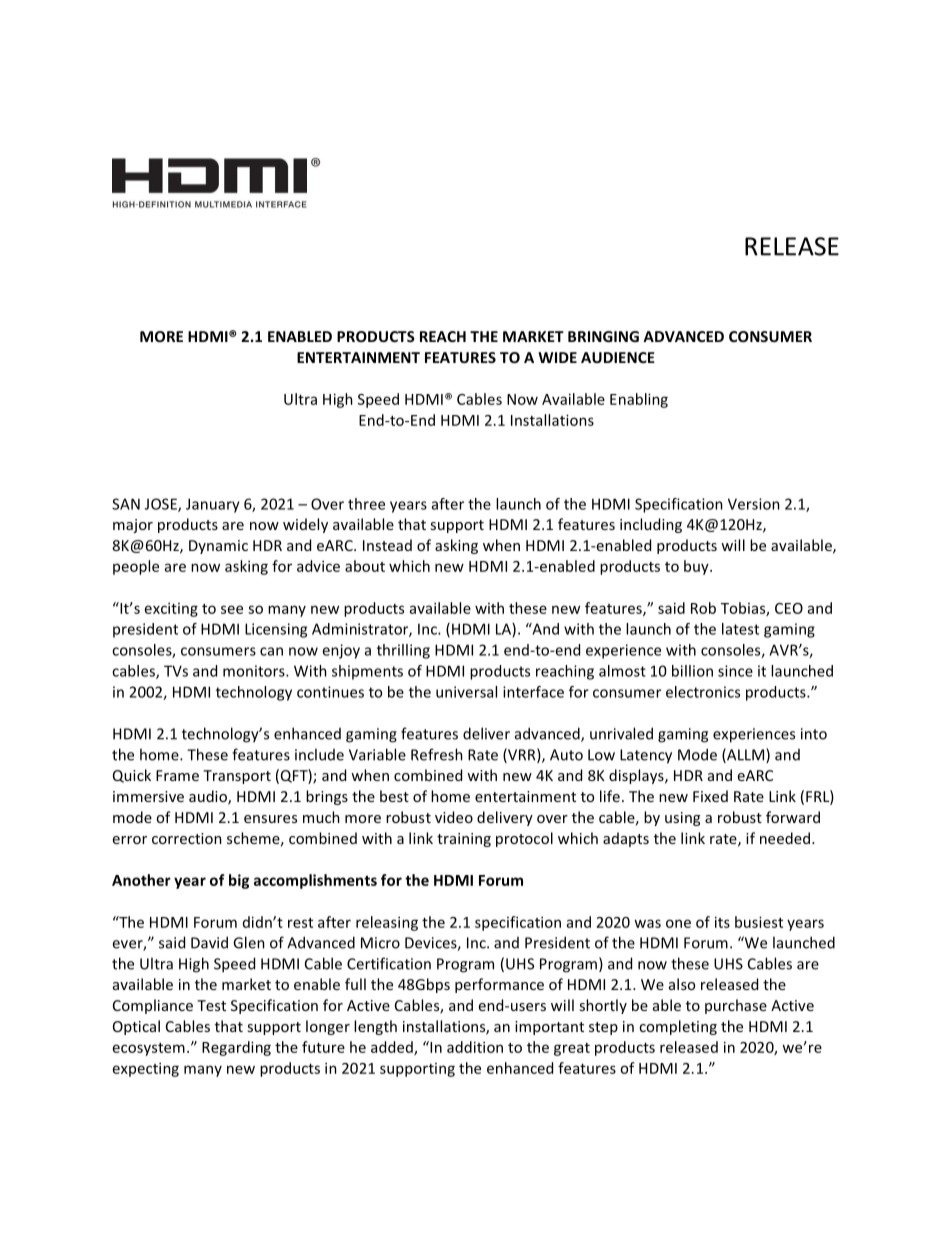 This screenshot has height=1233, width=952. Describe the element at coordinates (697, 567) in the screenshot. I see `buy` at that location.
